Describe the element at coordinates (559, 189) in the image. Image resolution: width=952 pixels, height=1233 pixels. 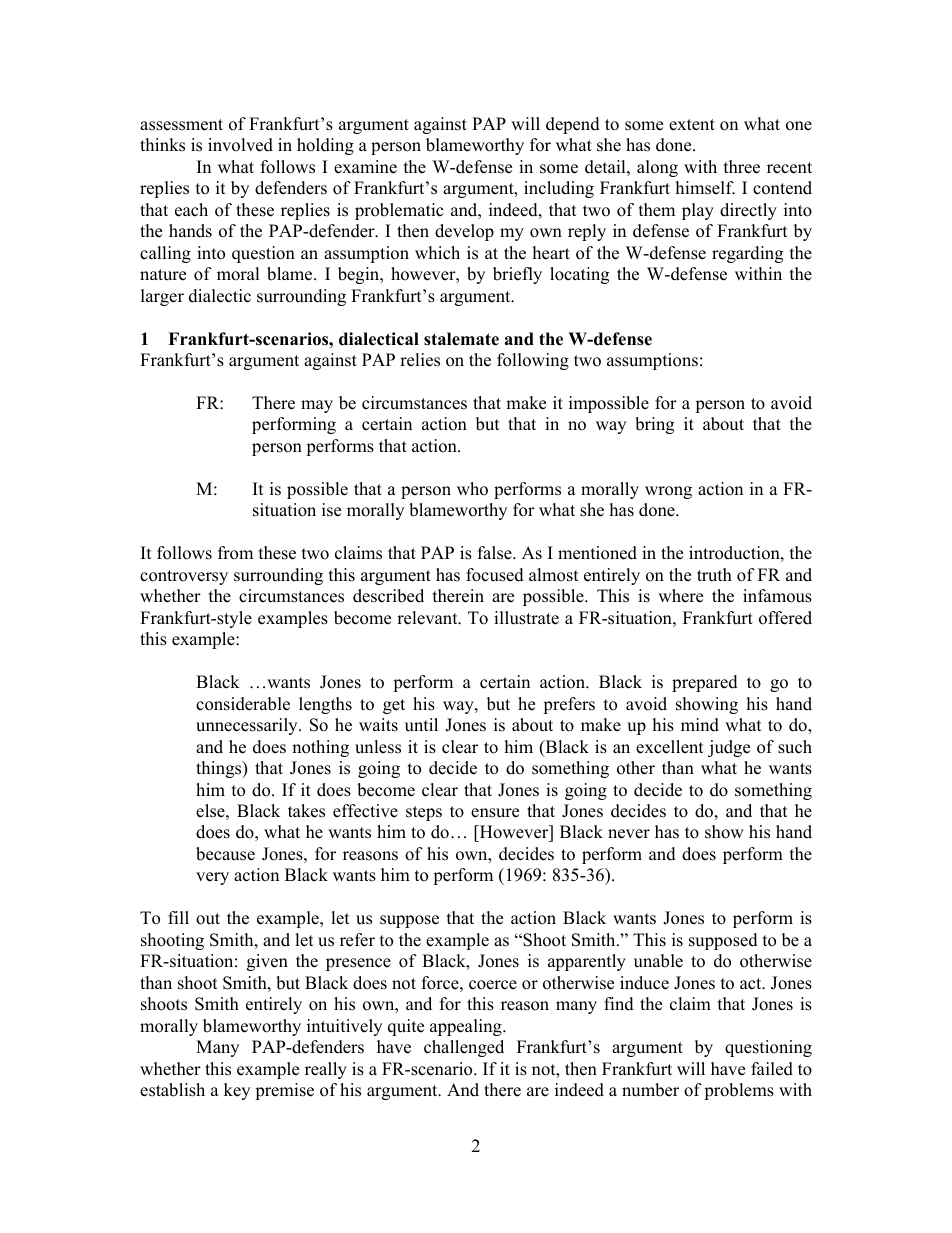
I see `including` at that location.
